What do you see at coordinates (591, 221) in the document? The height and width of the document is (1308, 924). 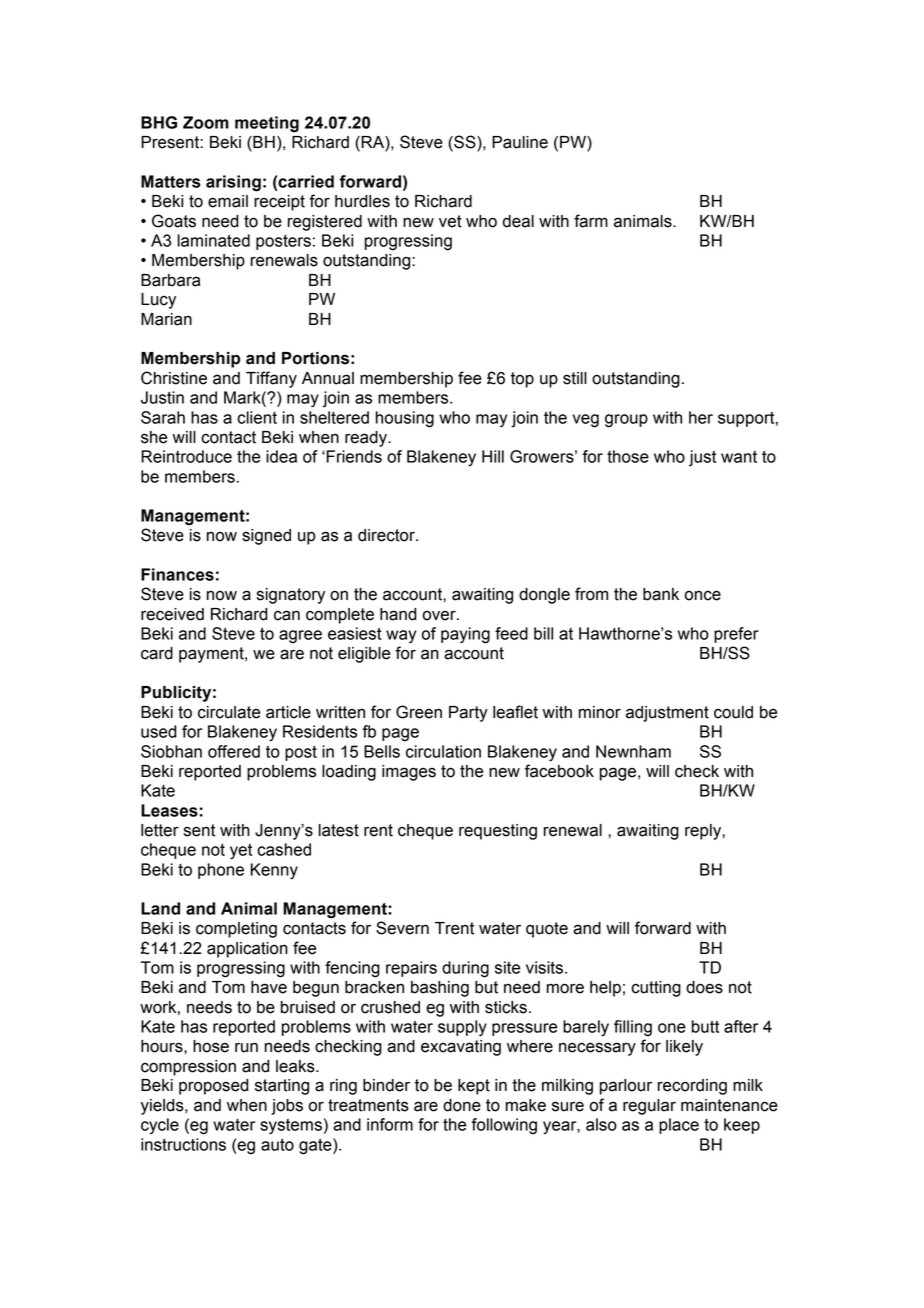 I see `farm` at bounding box center [591, 221].
